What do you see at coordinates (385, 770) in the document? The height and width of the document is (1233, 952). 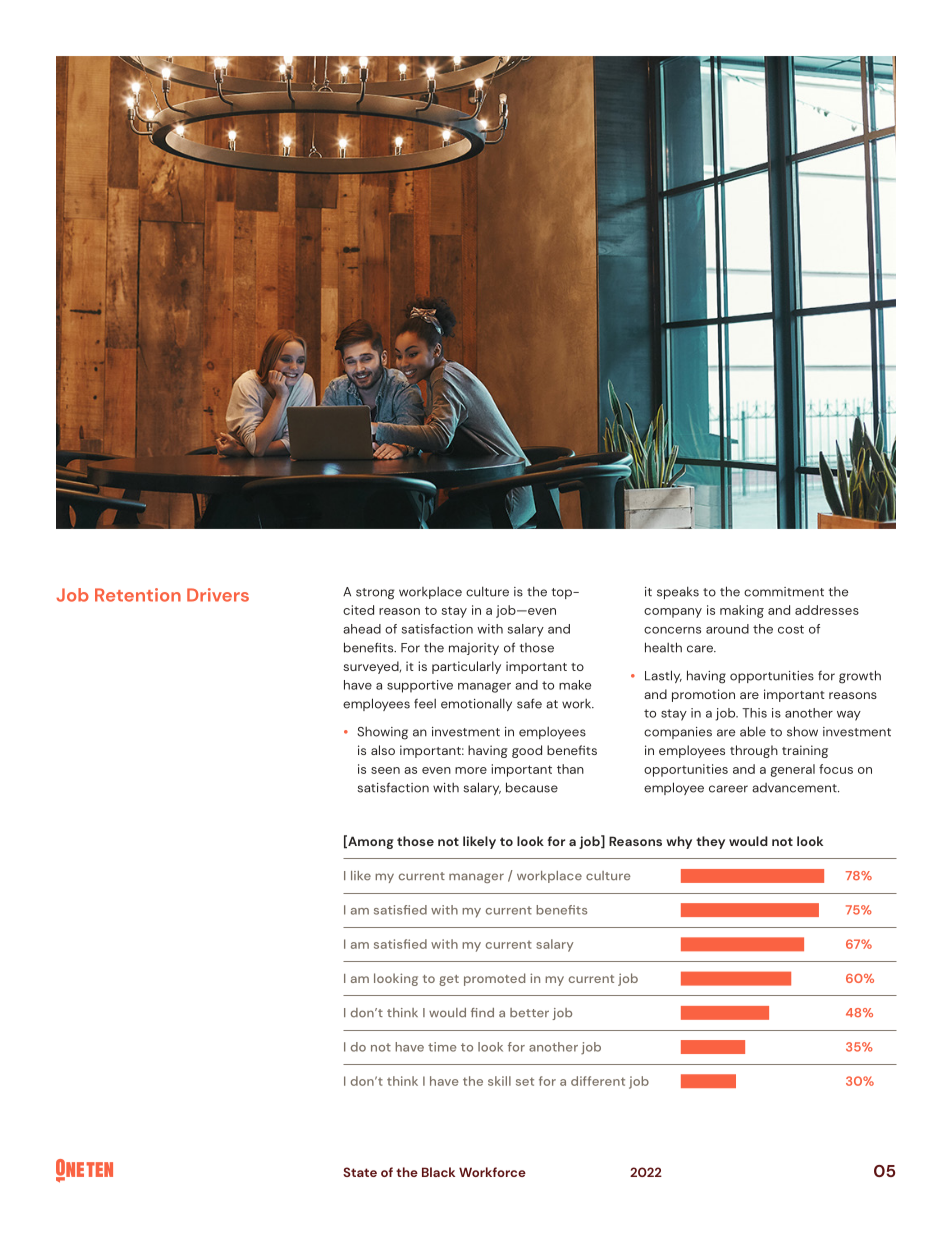 I see `seen` at bounding box center [385, 770].
